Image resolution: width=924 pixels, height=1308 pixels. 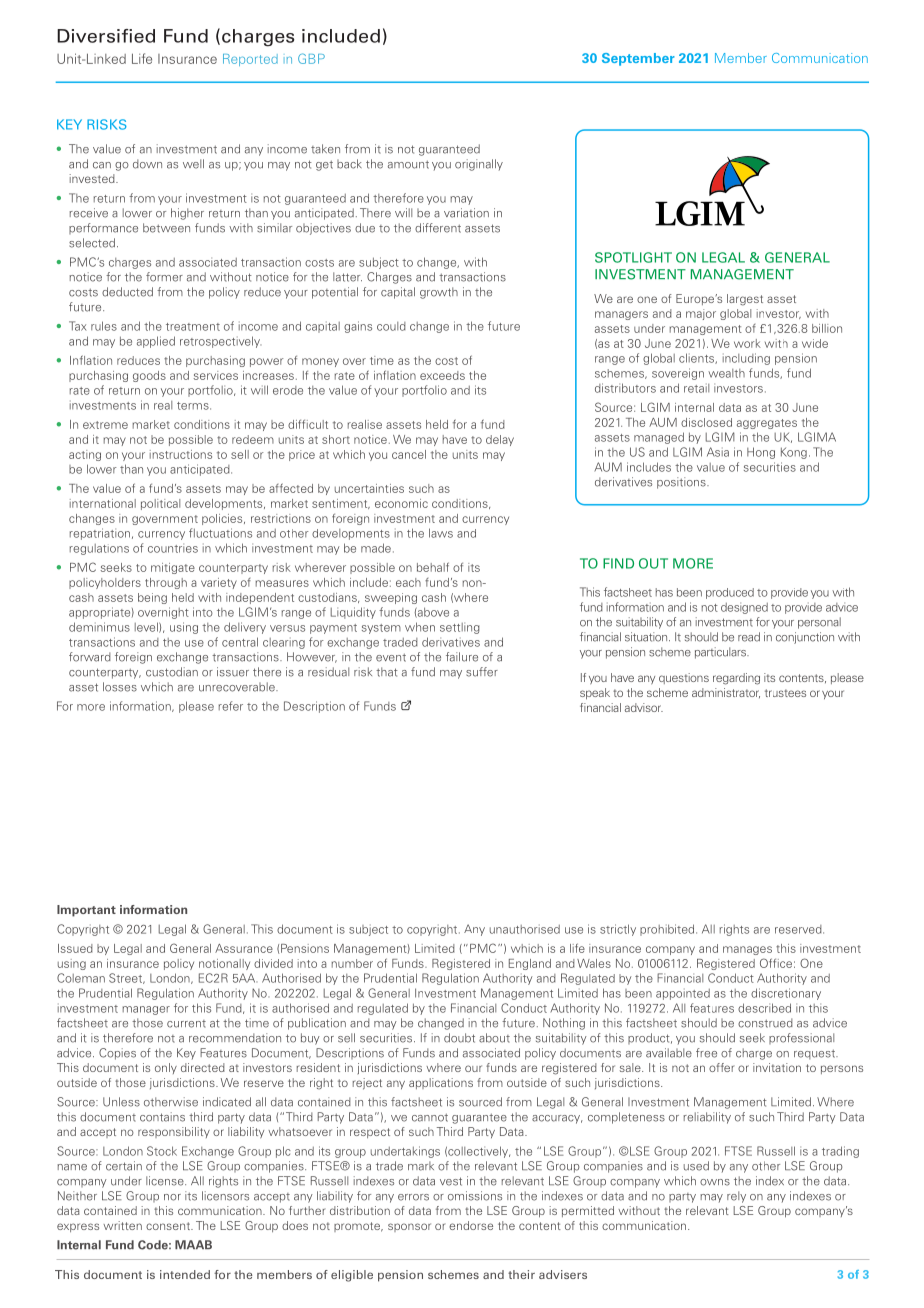 I want to click on failure, so click(x=462, y=657).
